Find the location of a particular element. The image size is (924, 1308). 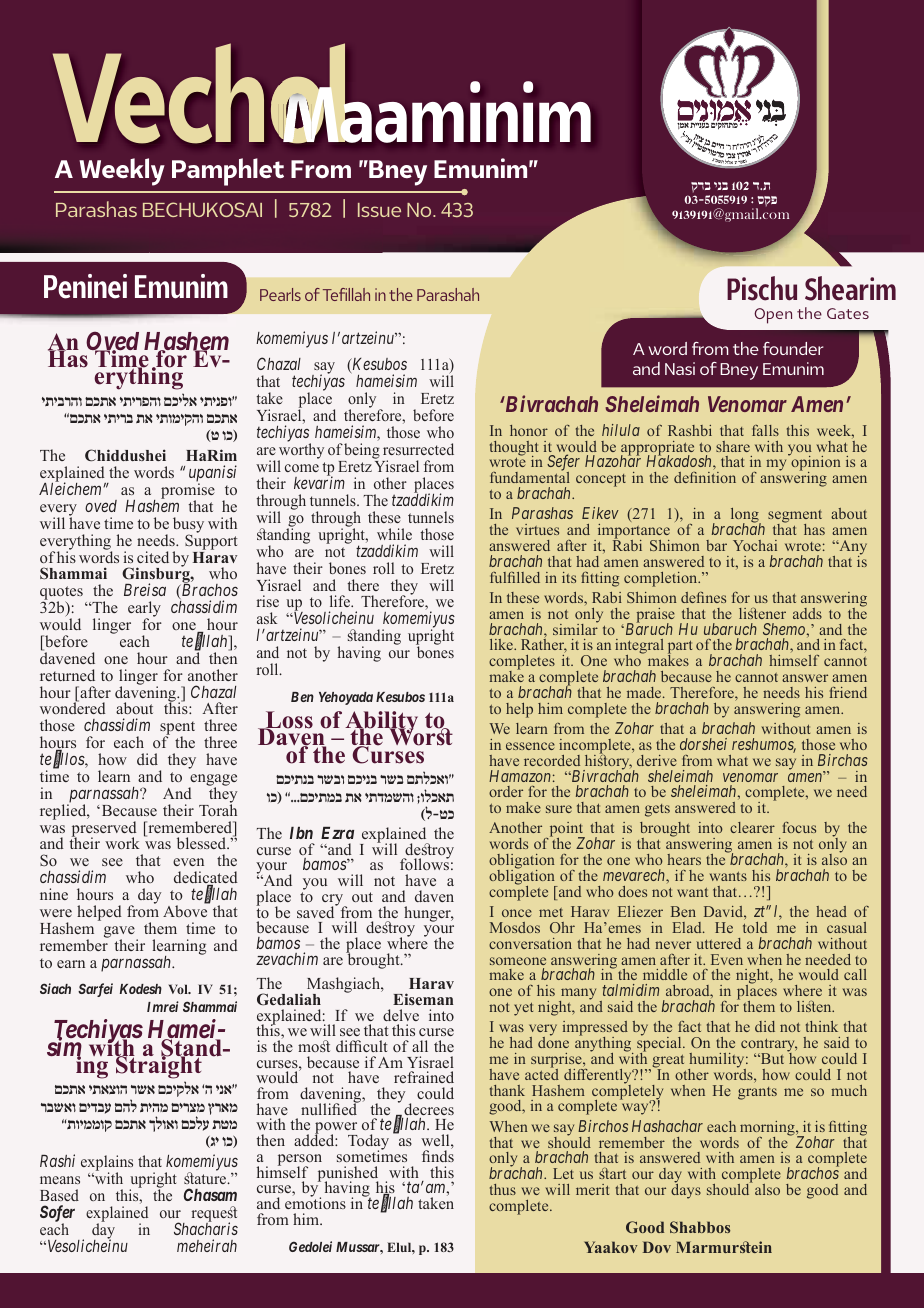

Open is located at coordinates (773, 316).
